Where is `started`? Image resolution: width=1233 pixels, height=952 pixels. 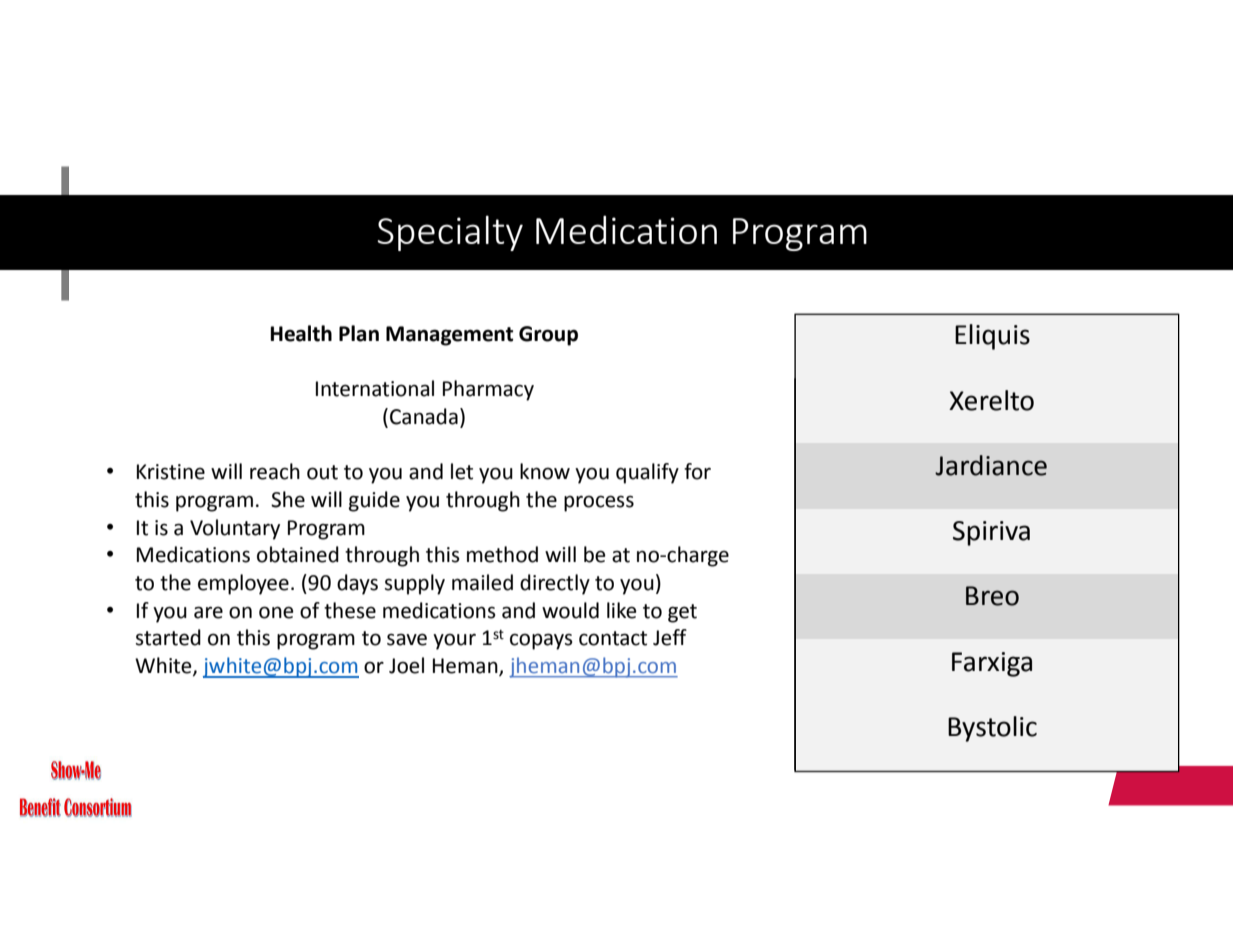 started is located at coordinates (168, 637).
